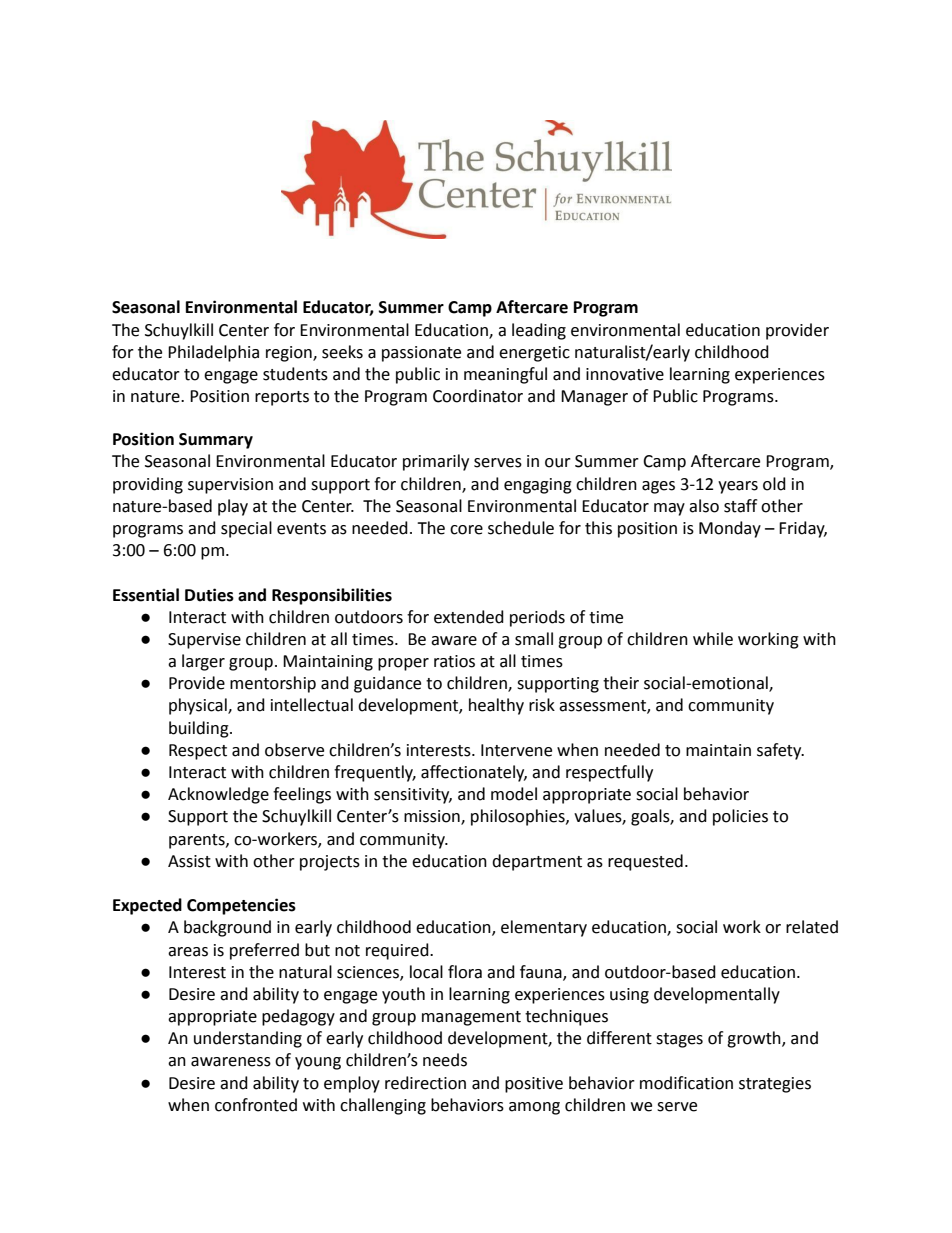  What do you see at coordinates (713, 639) in the screenshot?
I see `while` at bounding box center [713, 639].
